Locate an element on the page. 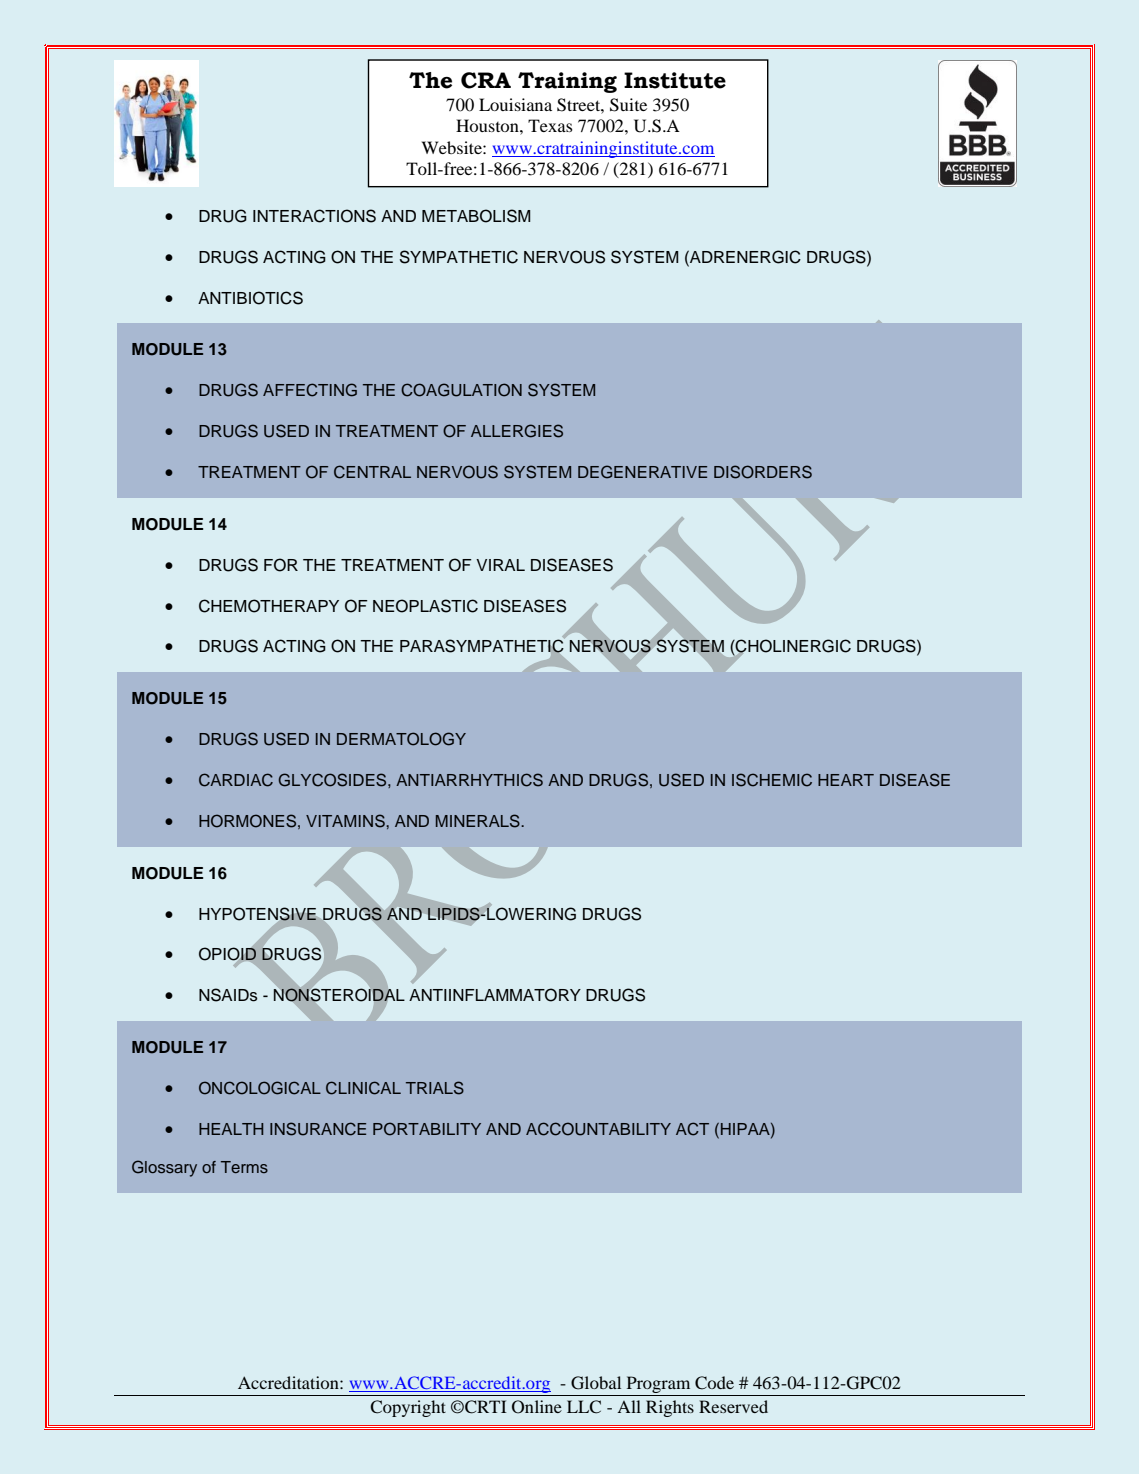  Suite is located at coordinates (628, 105).
